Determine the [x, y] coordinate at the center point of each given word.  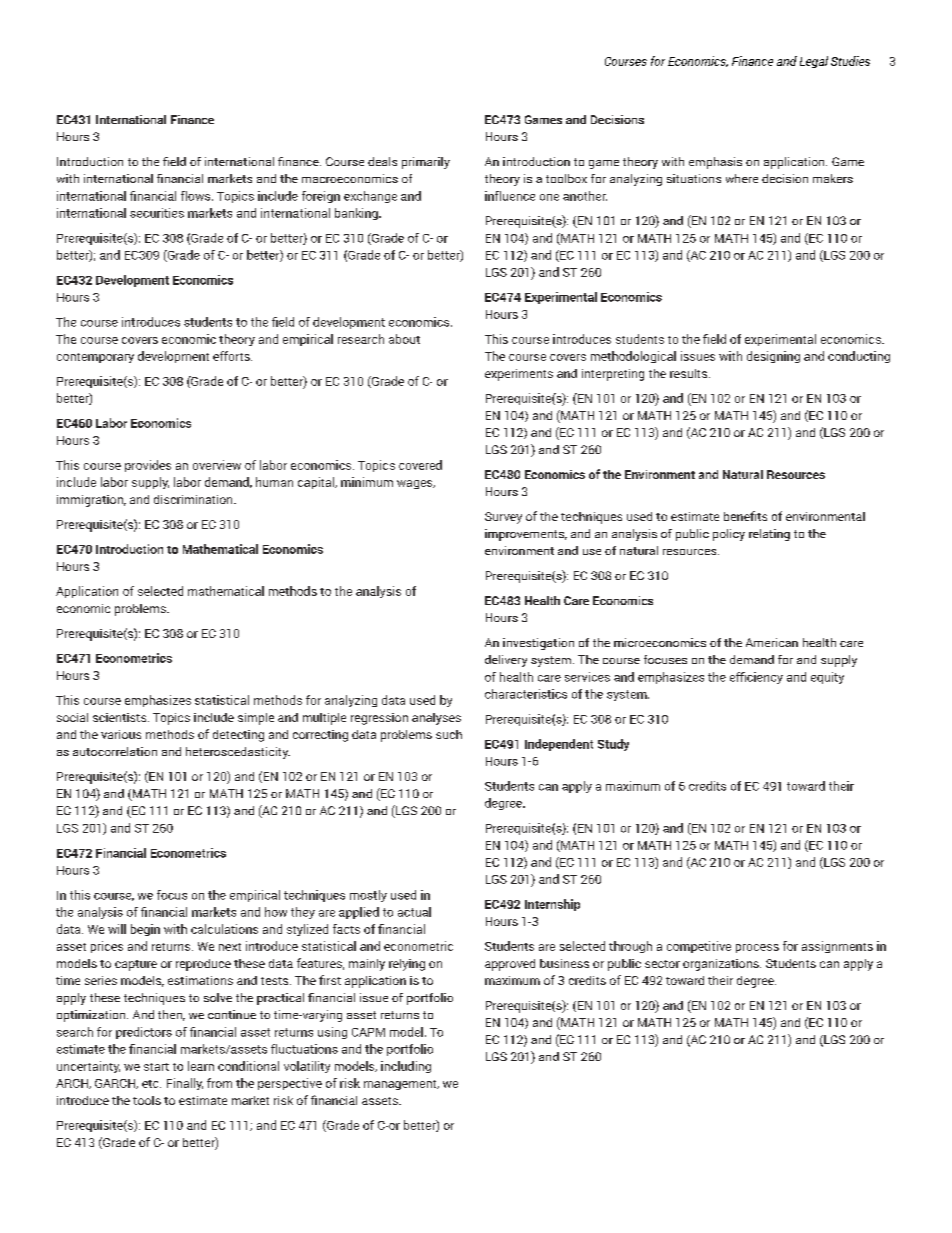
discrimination [194, 499]
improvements [526, 535]
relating [769, 535]
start [156, 1067]
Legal [814, 62]
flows [197, 196]
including [406, 1067]
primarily [426, 163]
